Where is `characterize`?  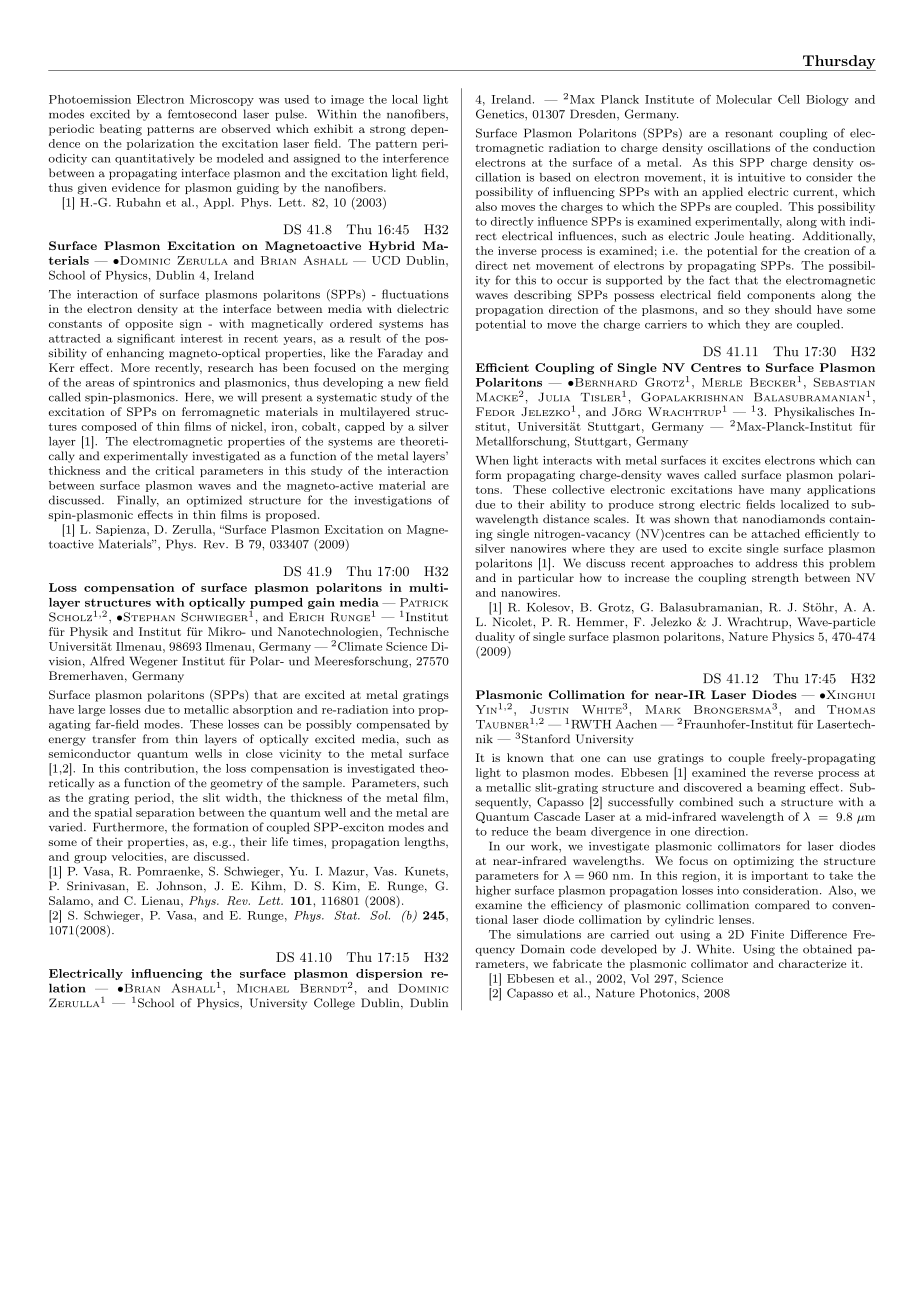 characterize is located at coordinates (812, 963).
